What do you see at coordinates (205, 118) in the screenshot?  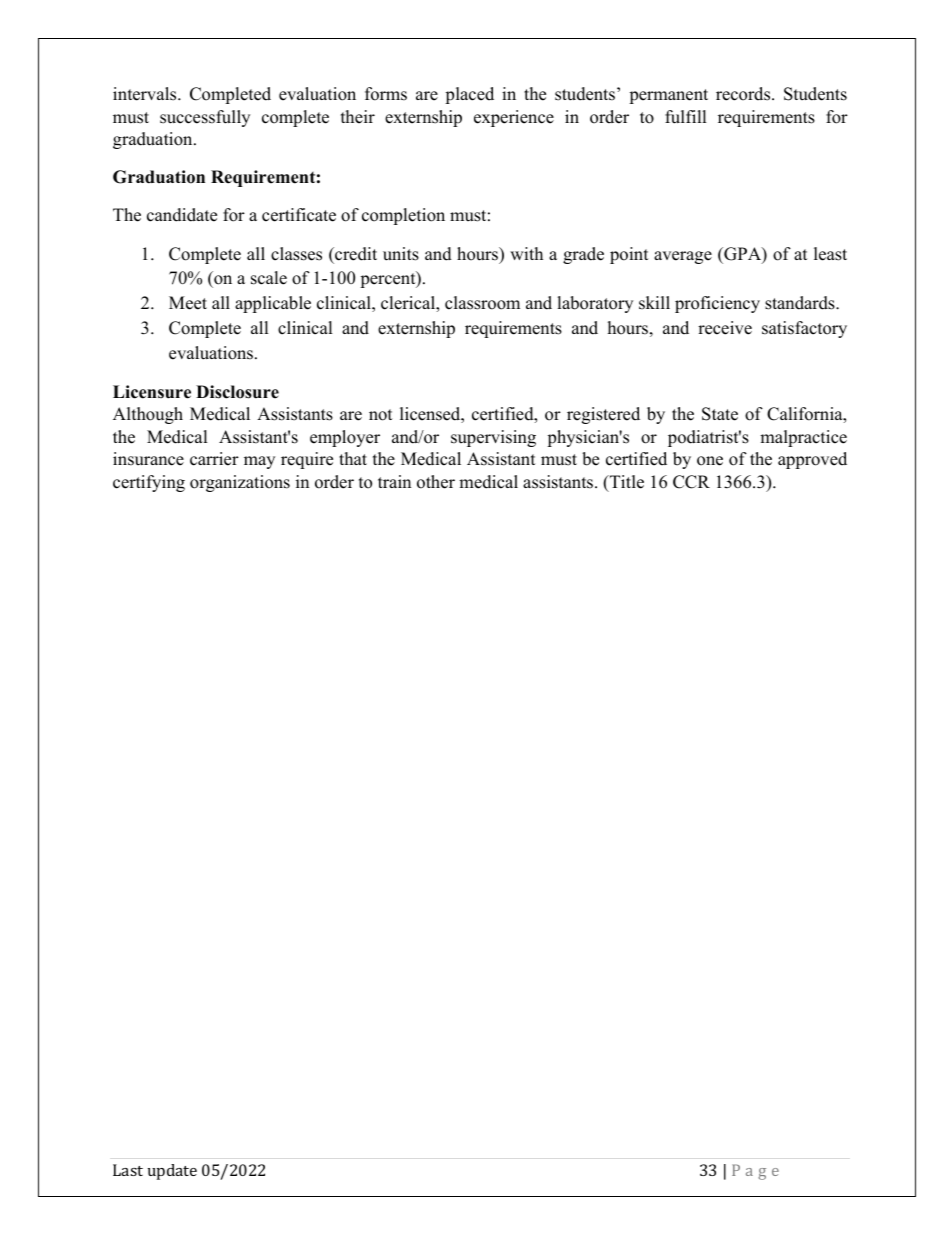 I see `successfully` at bounding box center [205, 118].
